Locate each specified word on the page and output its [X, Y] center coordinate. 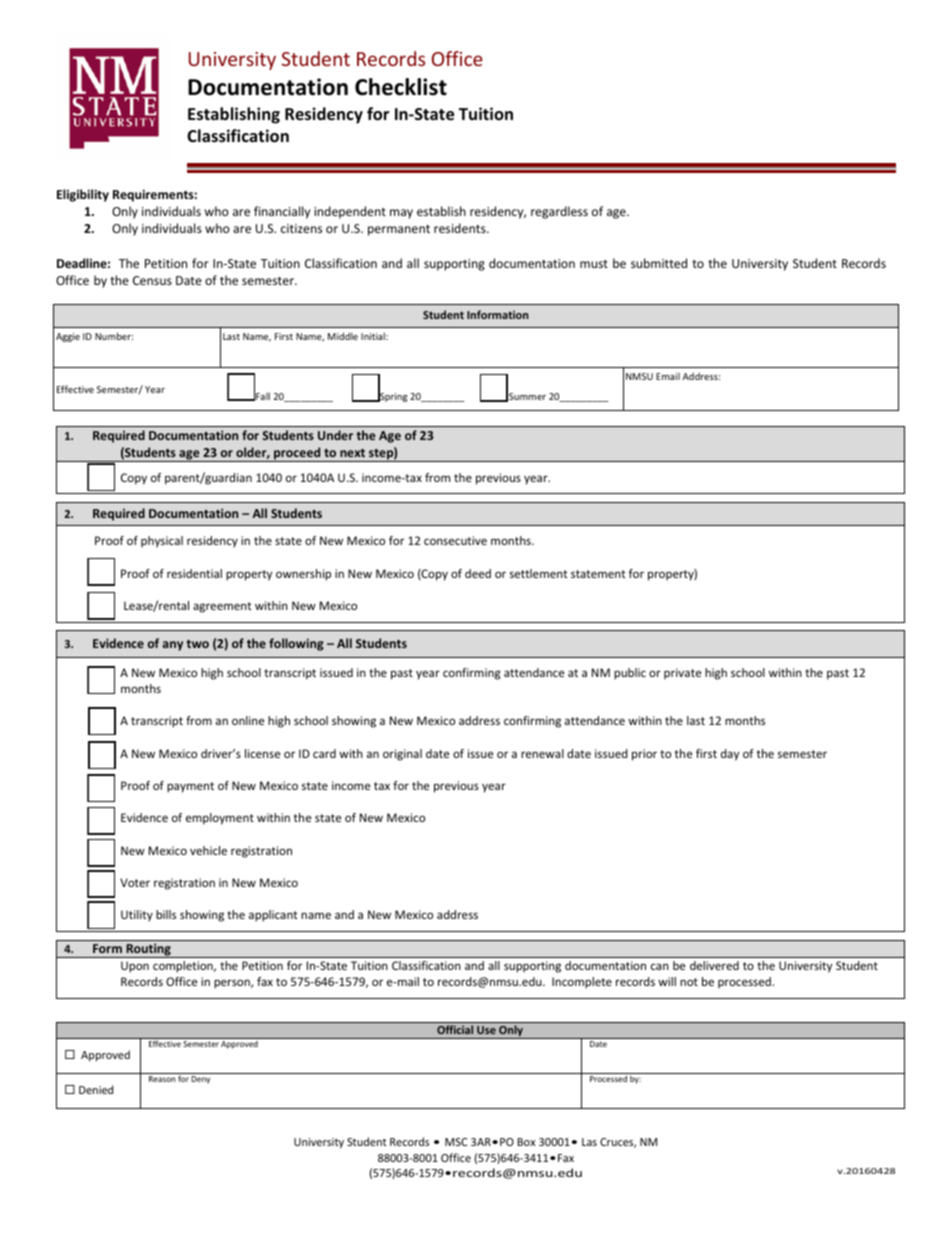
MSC [456, 1142]
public [630, 674]
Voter [135, 882]
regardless [559, 212]
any [173, 646]
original [402, 755]
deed [478, 573]
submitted [659, 263]
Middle [343, 336]
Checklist [401, 87]
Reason [162, 1079]
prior [644, 755]
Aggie [68, 337]
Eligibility [83, 195]
